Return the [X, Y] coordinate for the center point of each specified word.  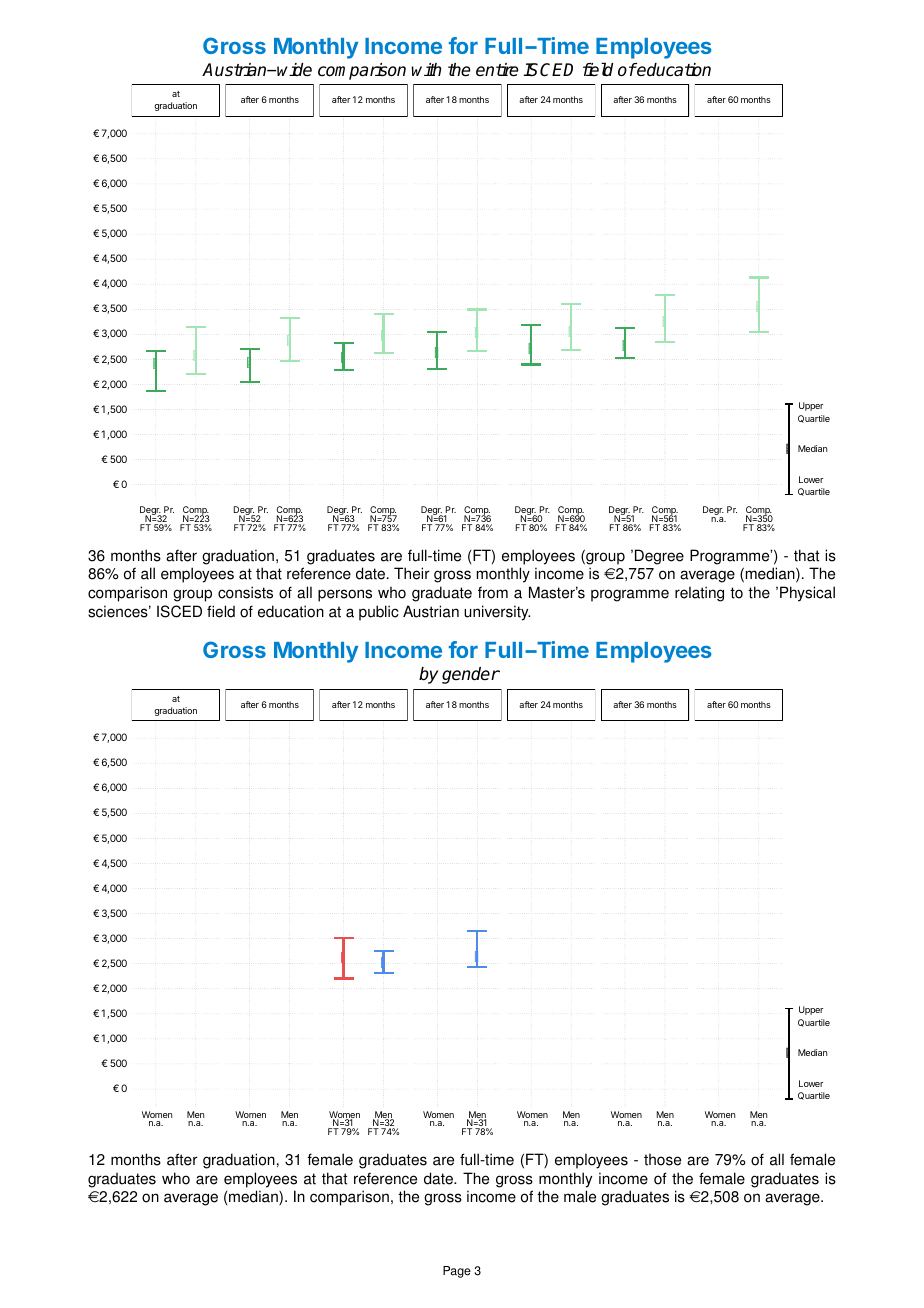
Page [457, 1272]
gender [471, 675]
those [662, 1160]
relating [699, 594]
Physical [807, 594]
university [497, 613]
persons [345, 595]
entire [497, 70]
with [427, 69]
